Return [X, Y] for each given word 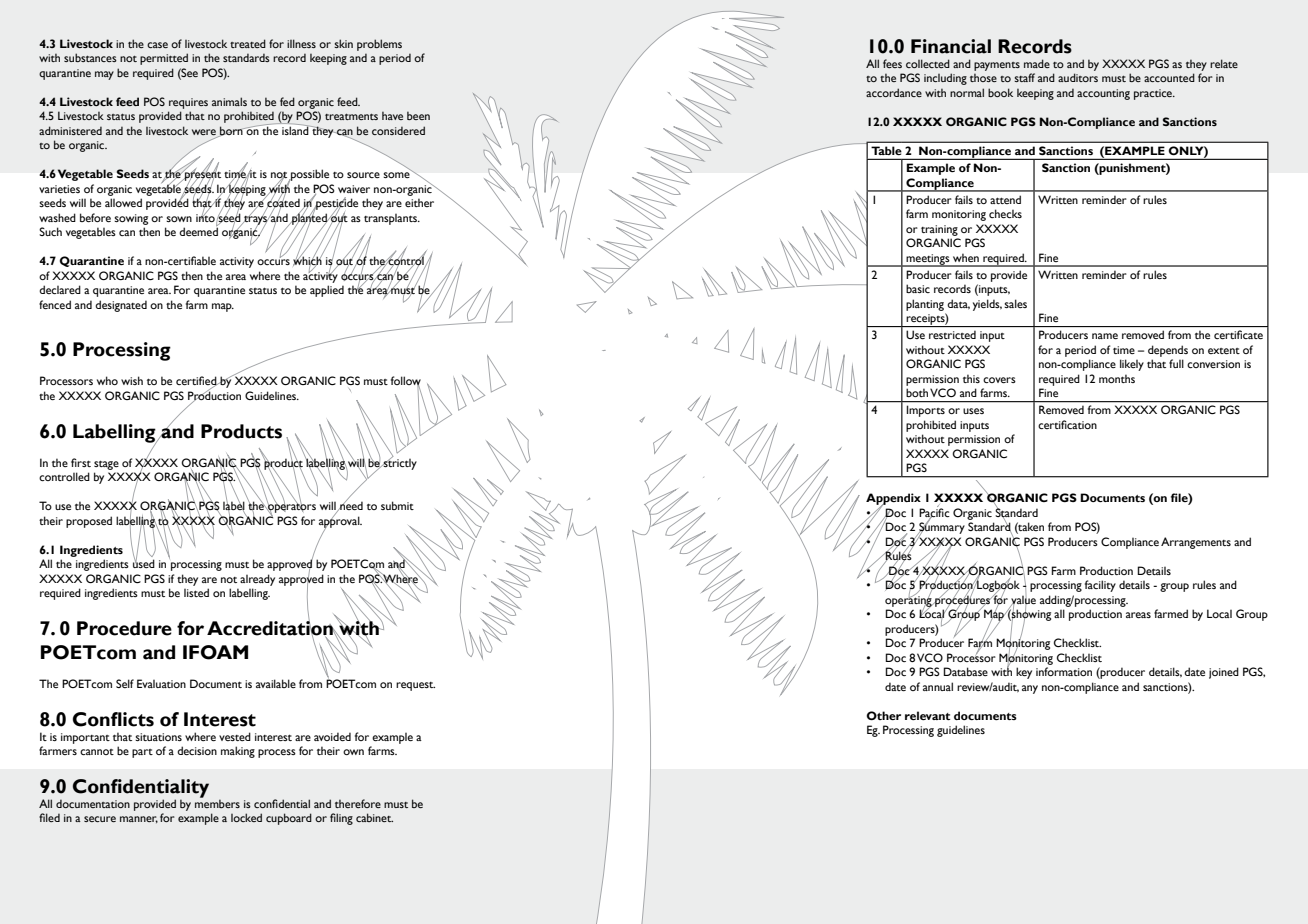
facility [1100, 586]
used [144, 562]
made [1037, 63]
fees [892, 63]
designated [121, 306]
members [217, 802]
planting [925, 305]
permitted [164, 59]
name [1105, 336]
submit [397, 505]
